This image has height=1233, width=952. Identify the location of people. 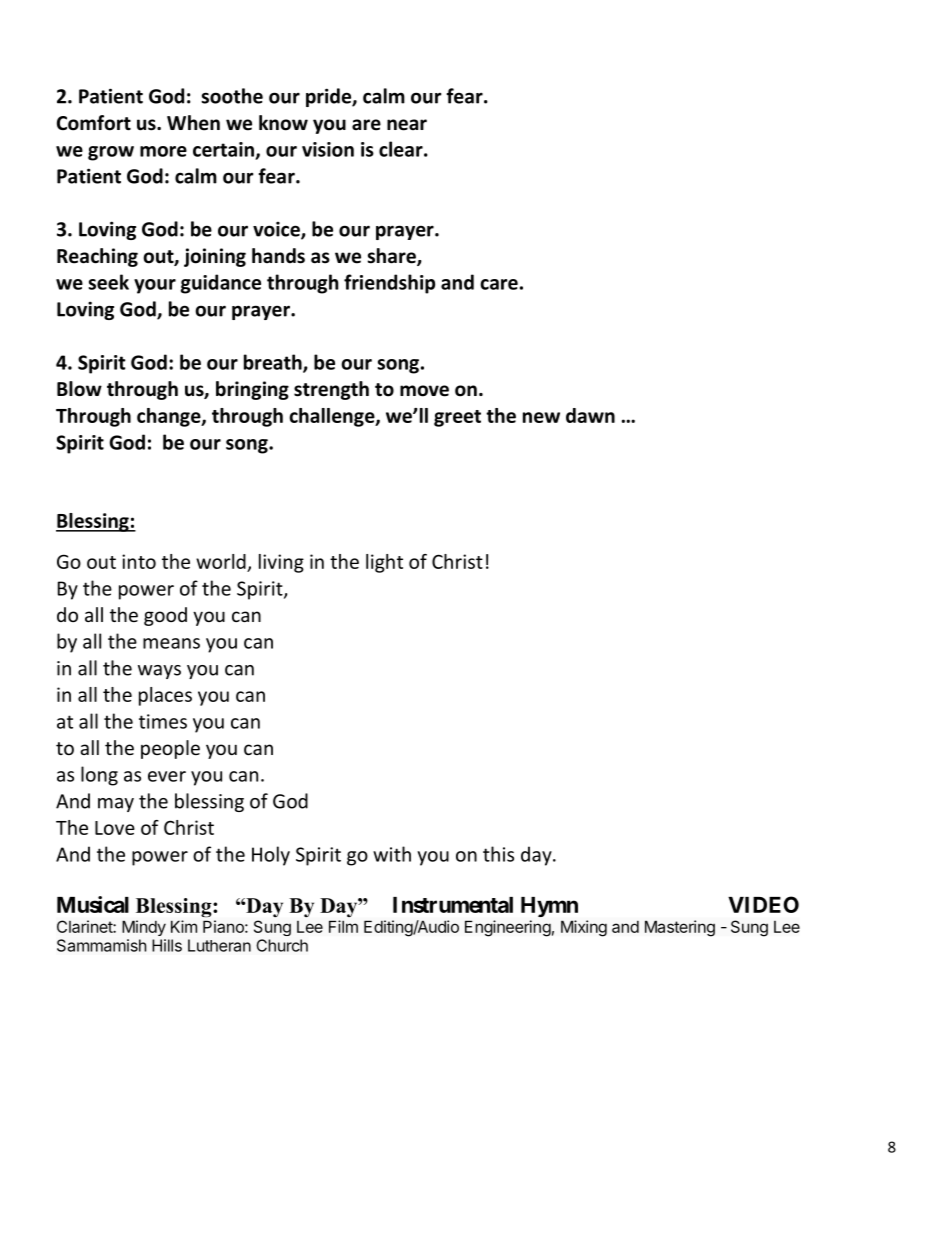
(170, 749).
